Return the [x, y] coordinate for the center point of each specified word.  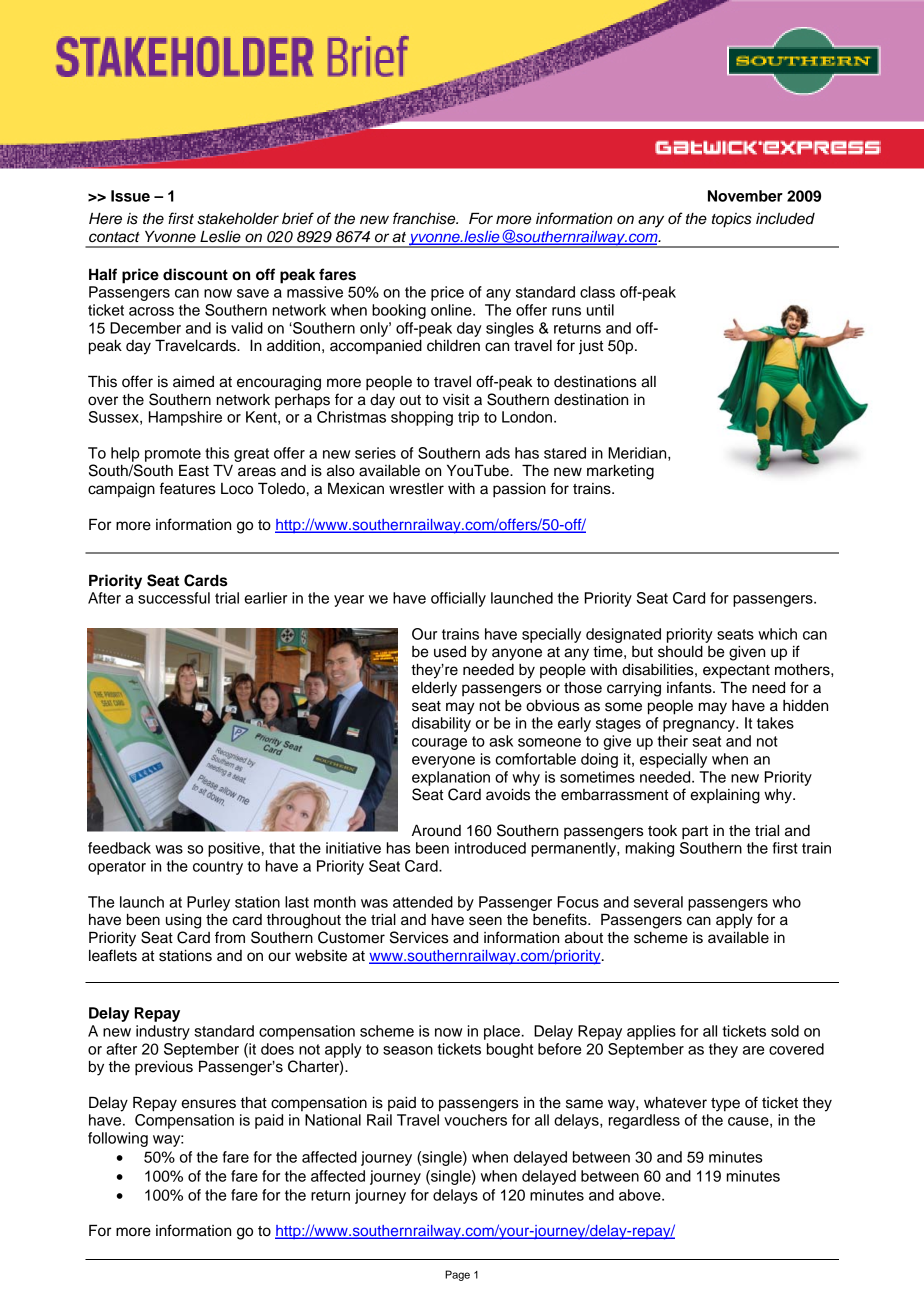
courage [439, 744]
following [118, 1139]
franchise [425, 218]
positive [234, 849]
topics [732, 220]
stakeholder [238, 219]
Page [457, 1275]
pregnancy [700, 726]
